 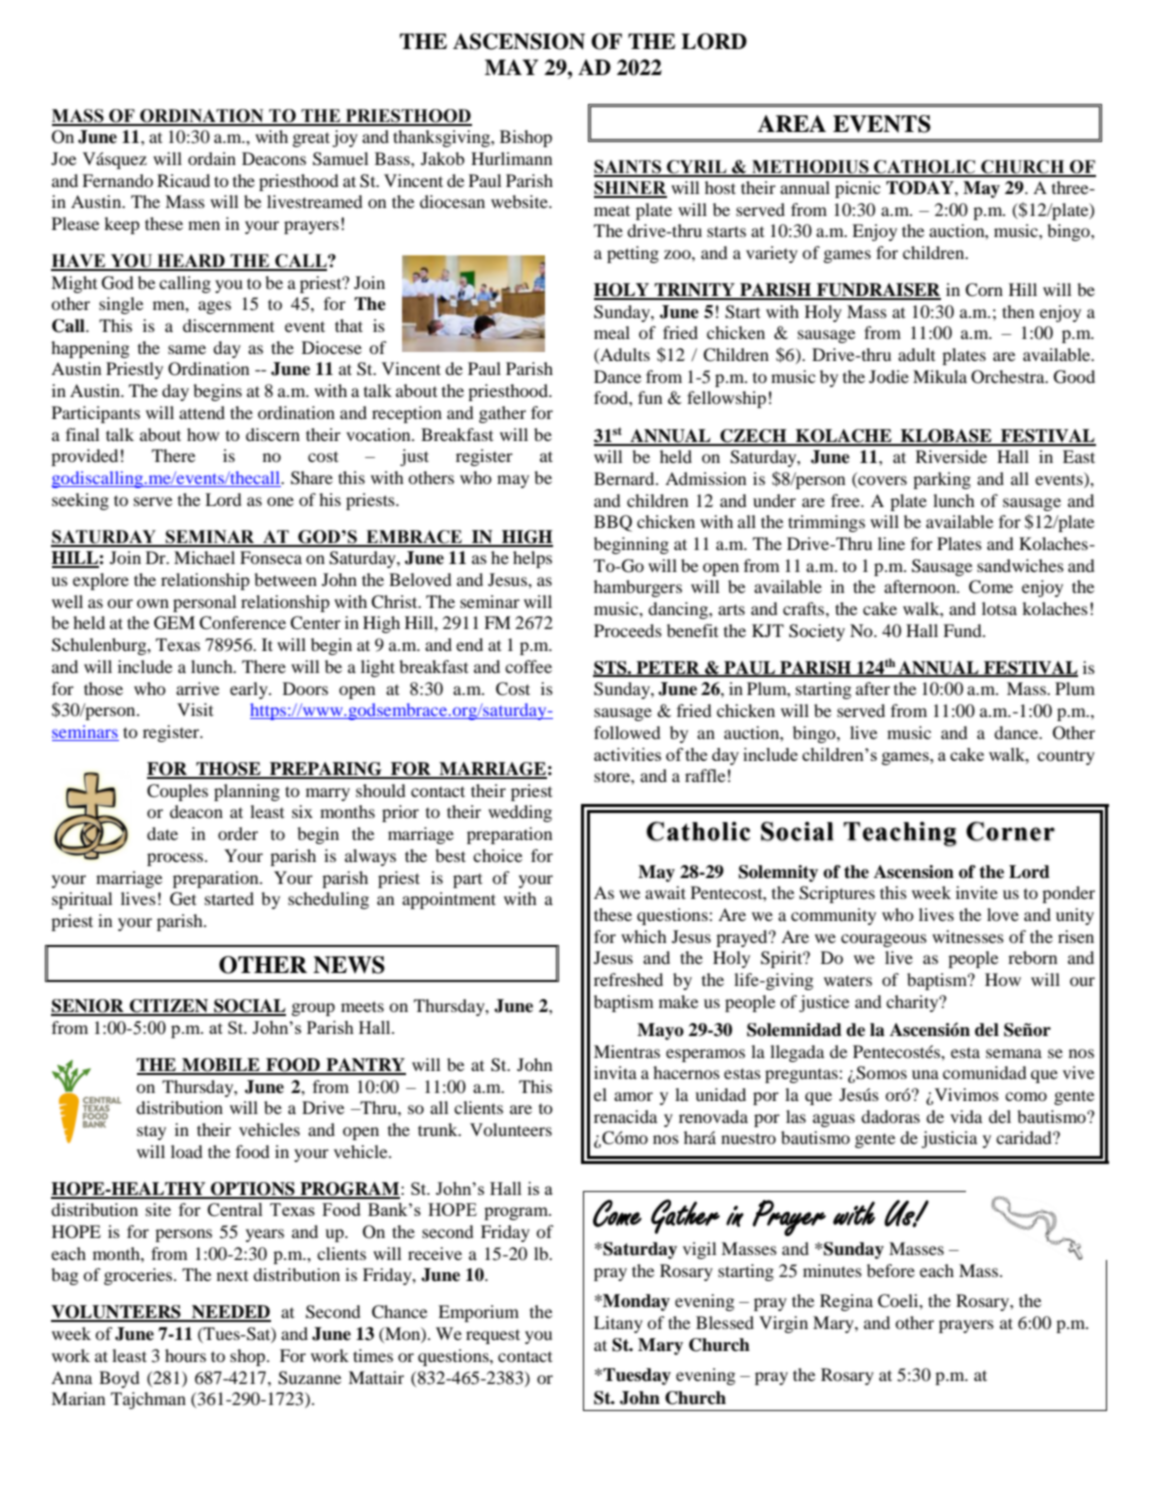 I want to click on ordain, so click(x=212, y=158).
